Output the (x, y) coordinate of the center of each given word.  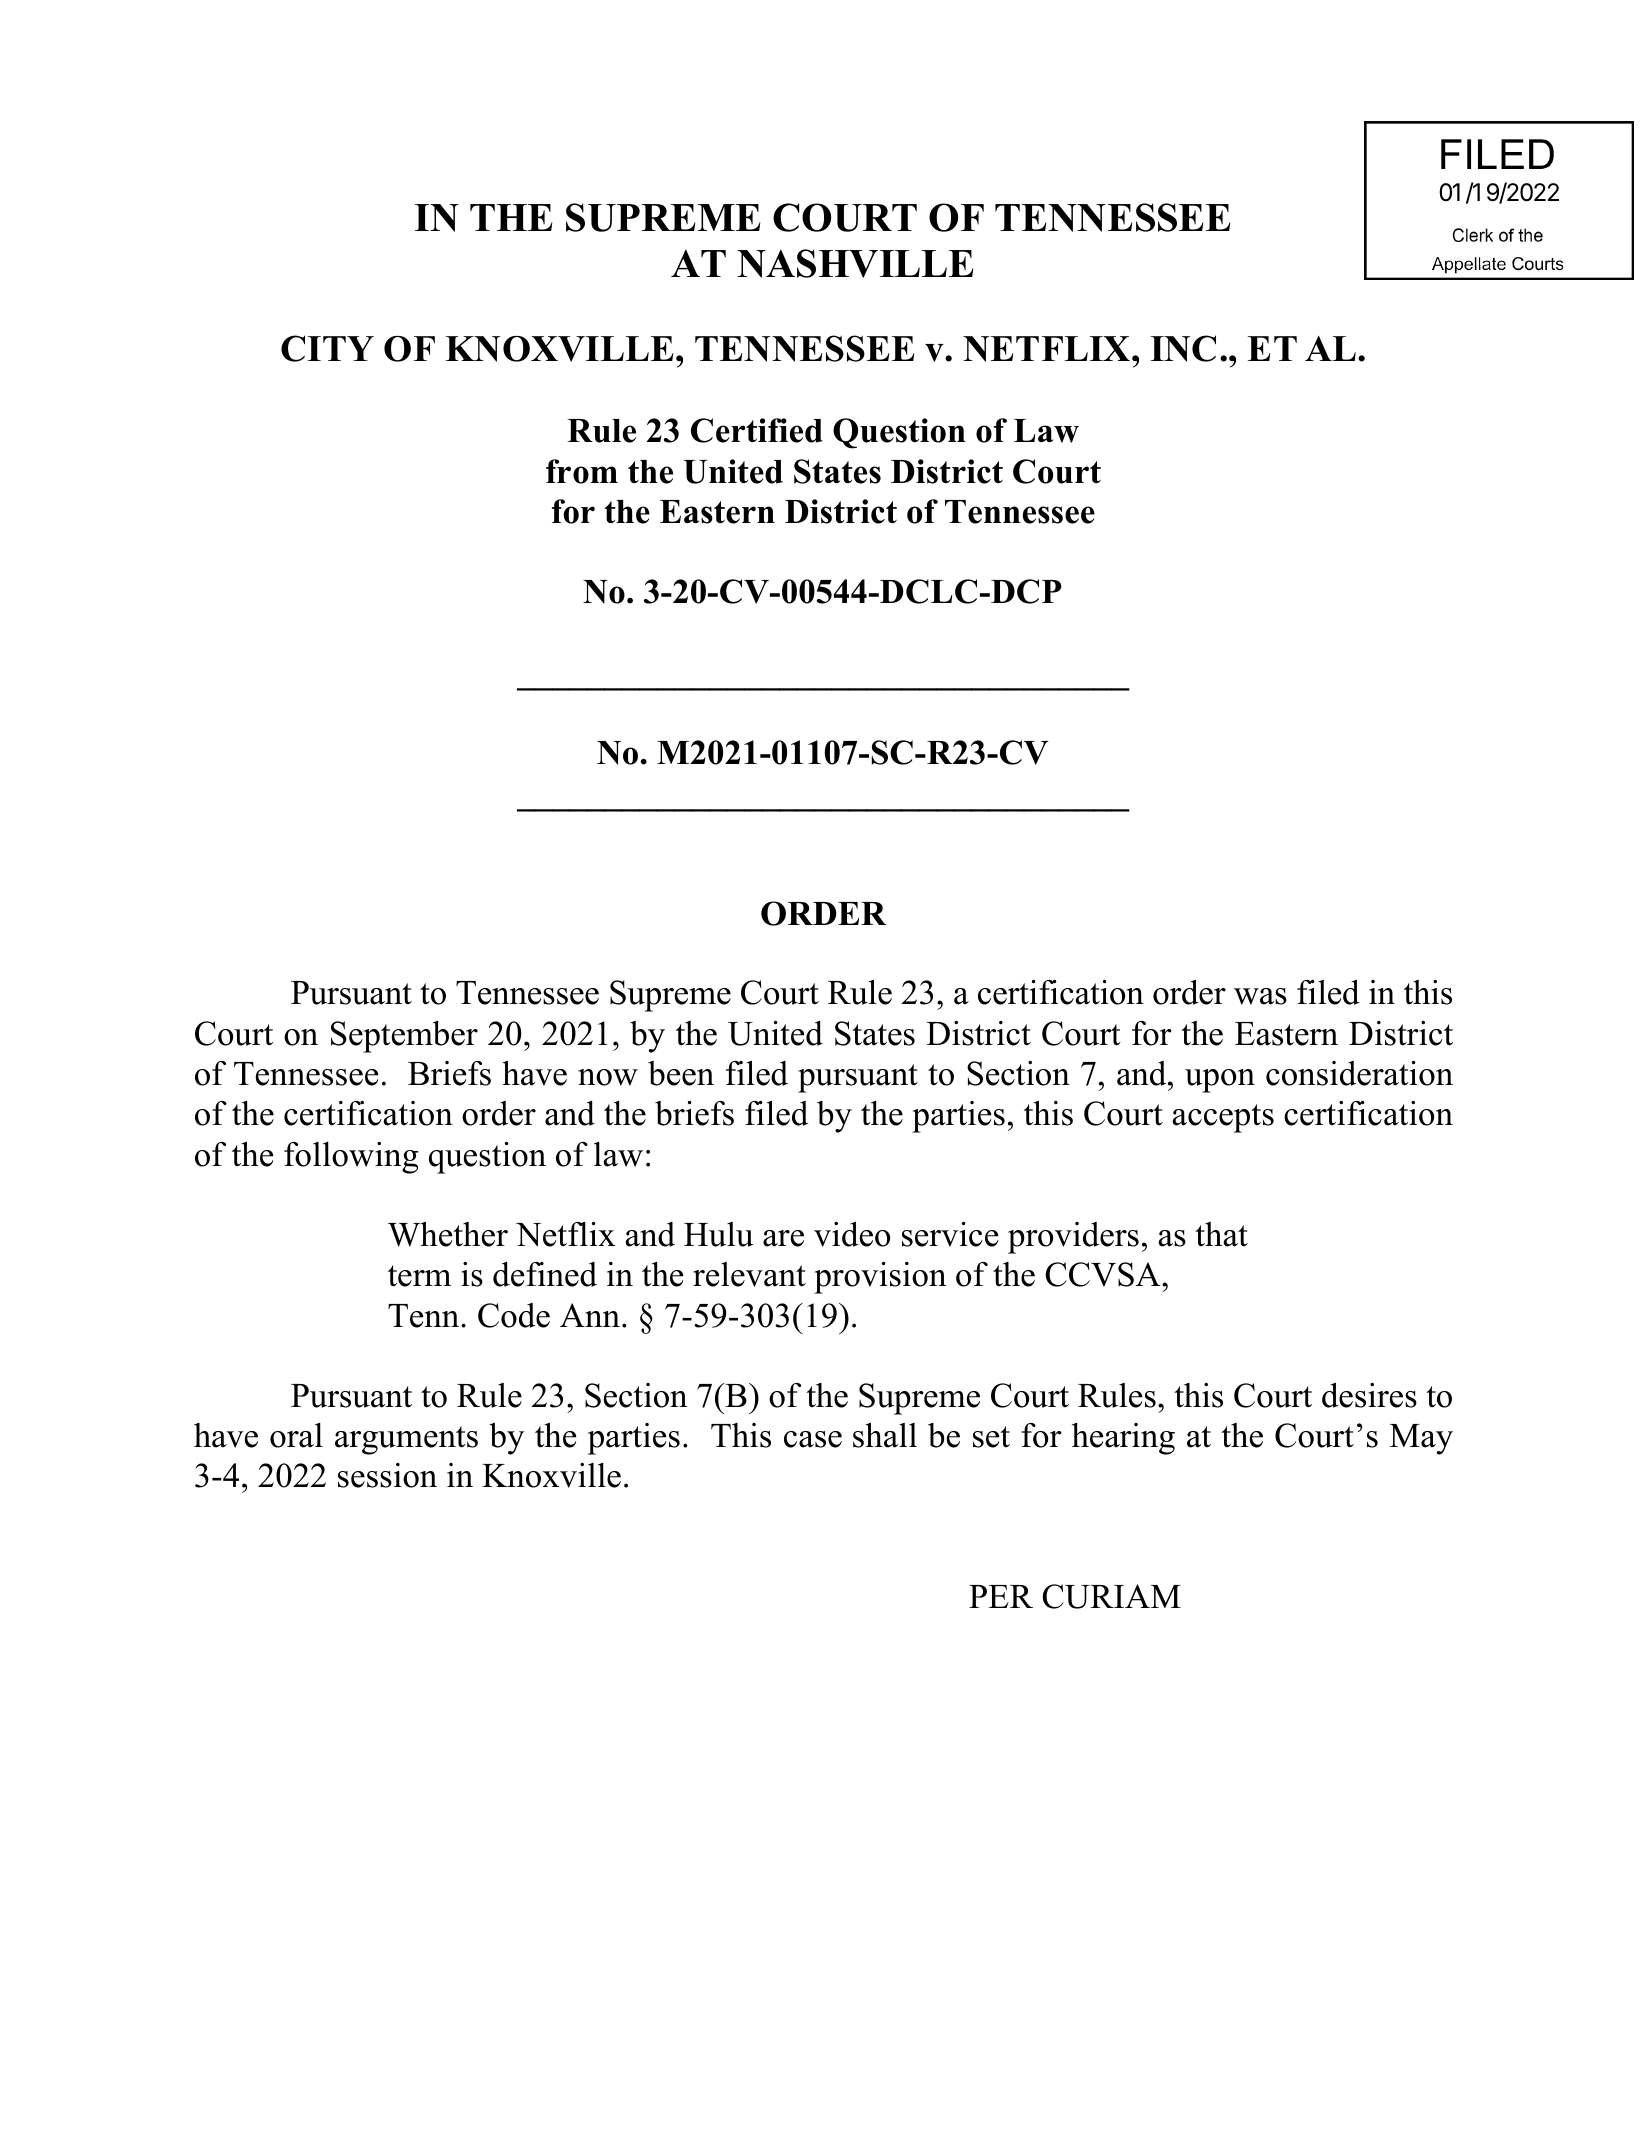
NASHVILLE (855, 263)
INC (1183, 348)
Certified (757, 430)
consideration (1359, 1073)
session (387, 1475)
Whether (448, 1234)
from (582, 471)
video (852, 1234)
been (681, 1073)
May (1421, 1439)
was (1260, 996)
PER (1001, 1596)
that (1221, 1234)
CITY (327, 348)
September (404, 1037)
